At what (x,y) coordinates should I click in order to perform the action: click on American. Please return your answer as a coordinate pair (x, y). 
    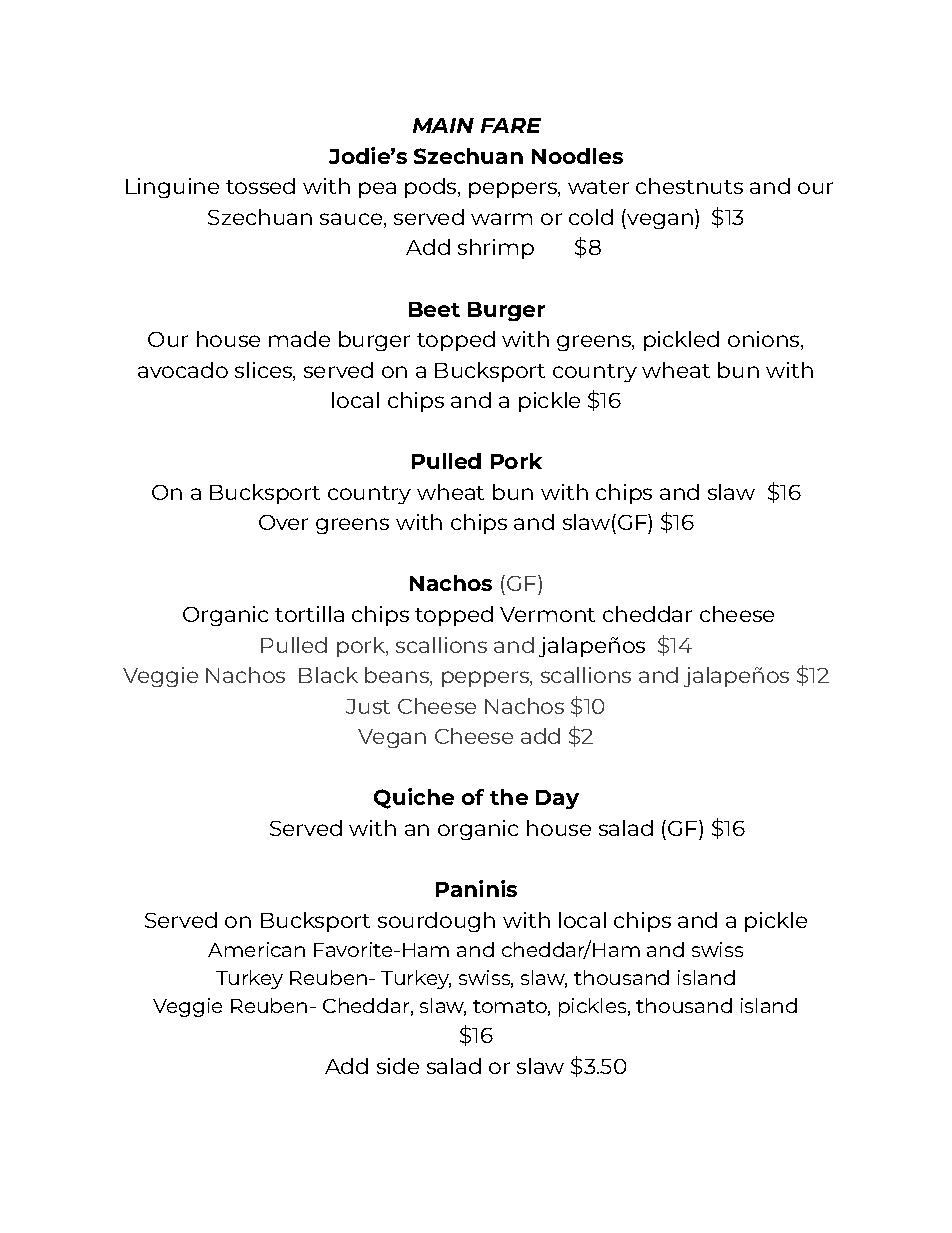
    Looking at the image, I should click on (256, 949).
